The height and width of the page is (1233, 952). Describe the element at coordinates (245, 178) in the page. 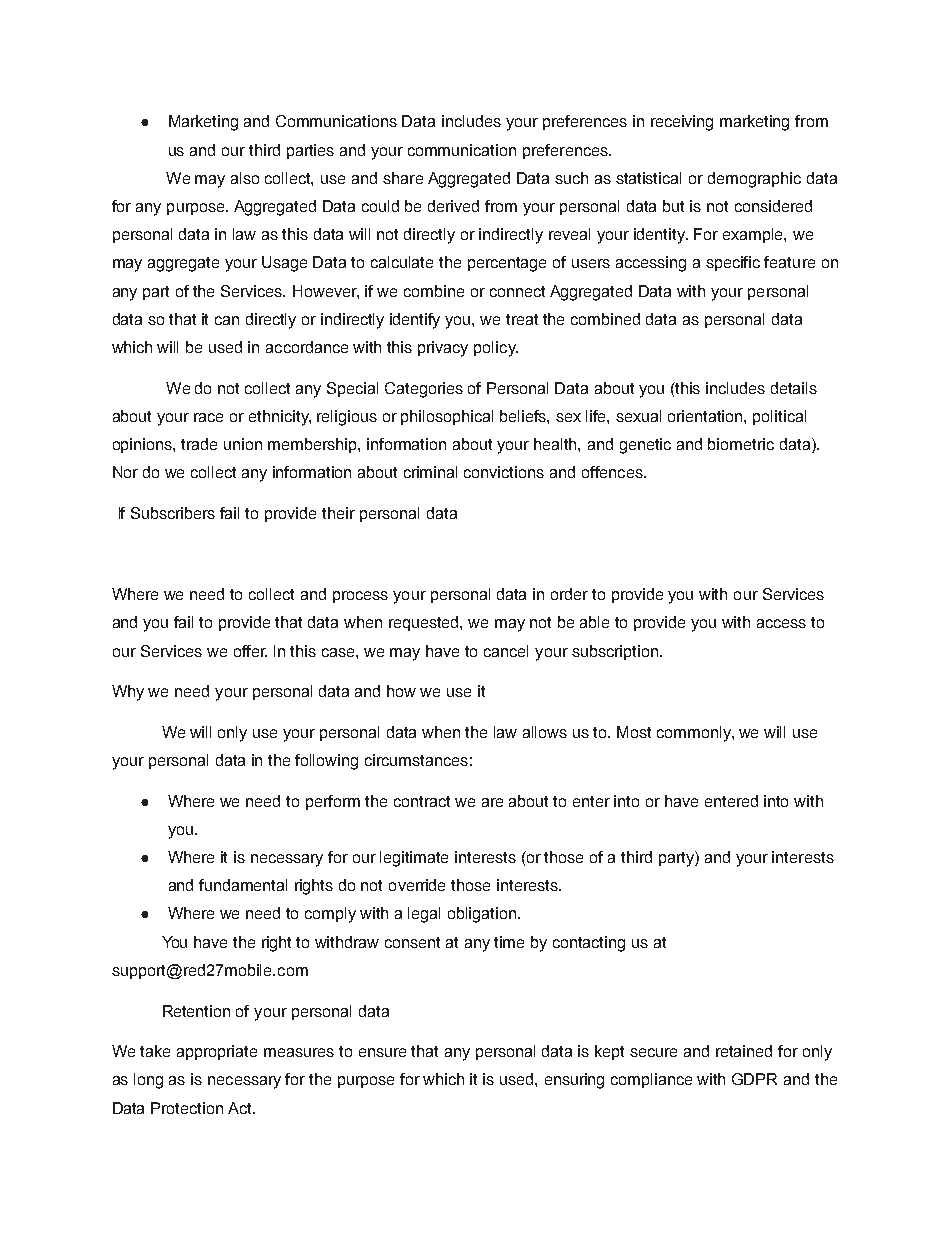

I see `also` at that location.
